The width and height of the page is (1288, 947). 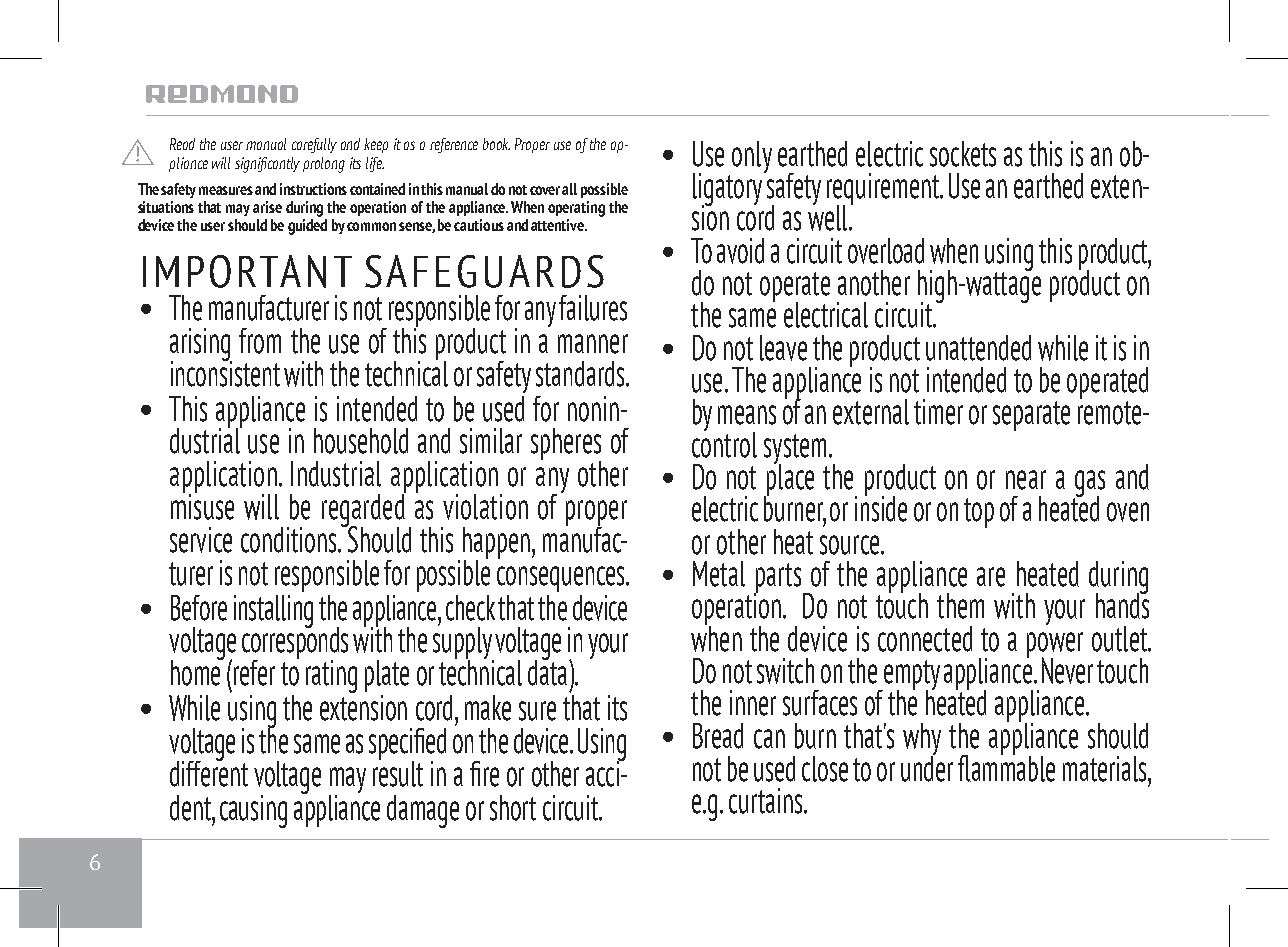 I want to click on different, so click(x=209, y=772).
